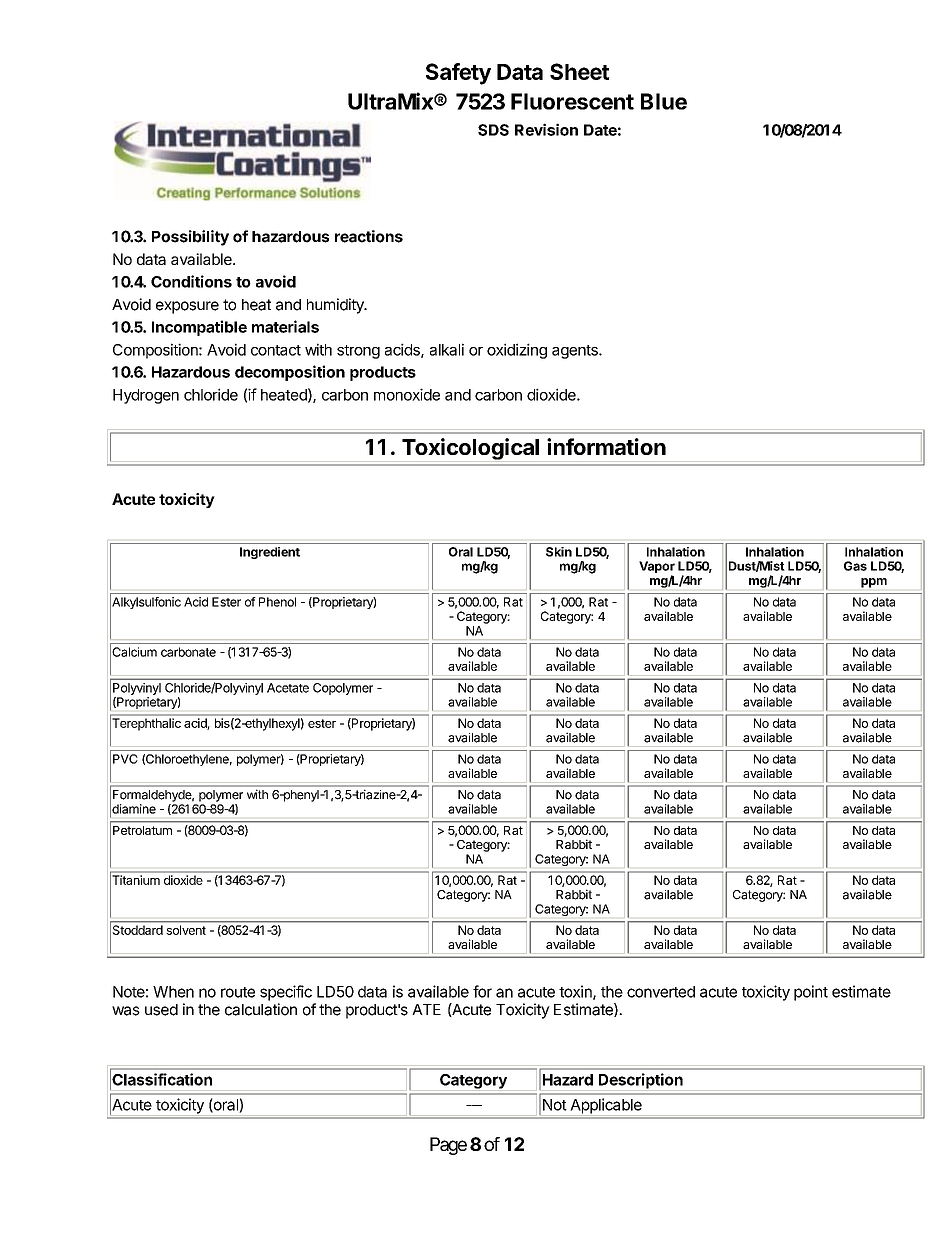  What do you see at coordinates (855, 566) in the screenshot?
I see `Gas` at bounding box center [855, 566].
